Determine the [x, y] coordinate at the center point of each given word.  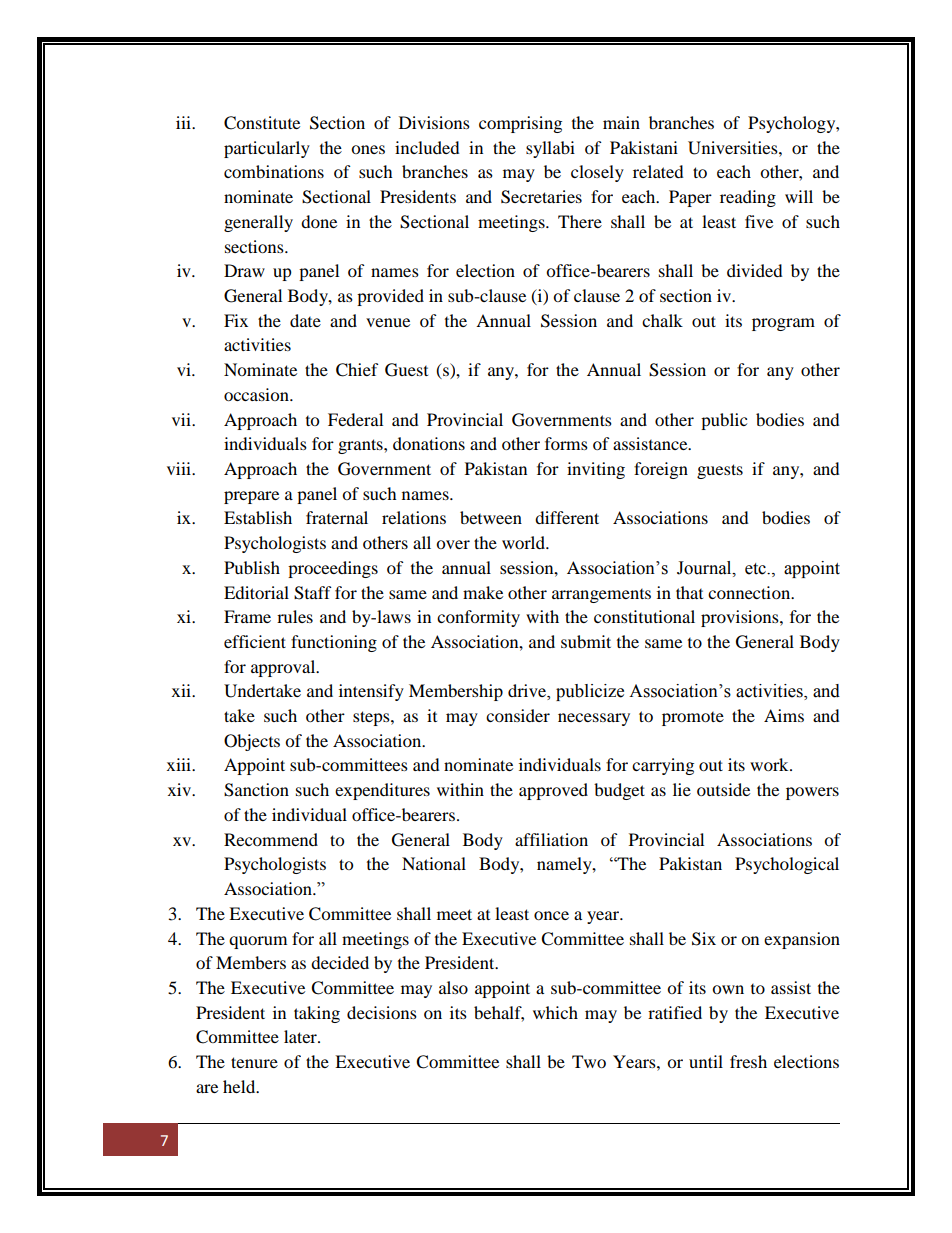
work [770, 764]
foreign [661, 470]
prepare [251, 497]
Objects [252, 742]
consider [518, 715]
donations [429, 443]
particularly [267, 149]
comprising [520, 124]
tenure [254, 1062]
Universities [734, 148]
